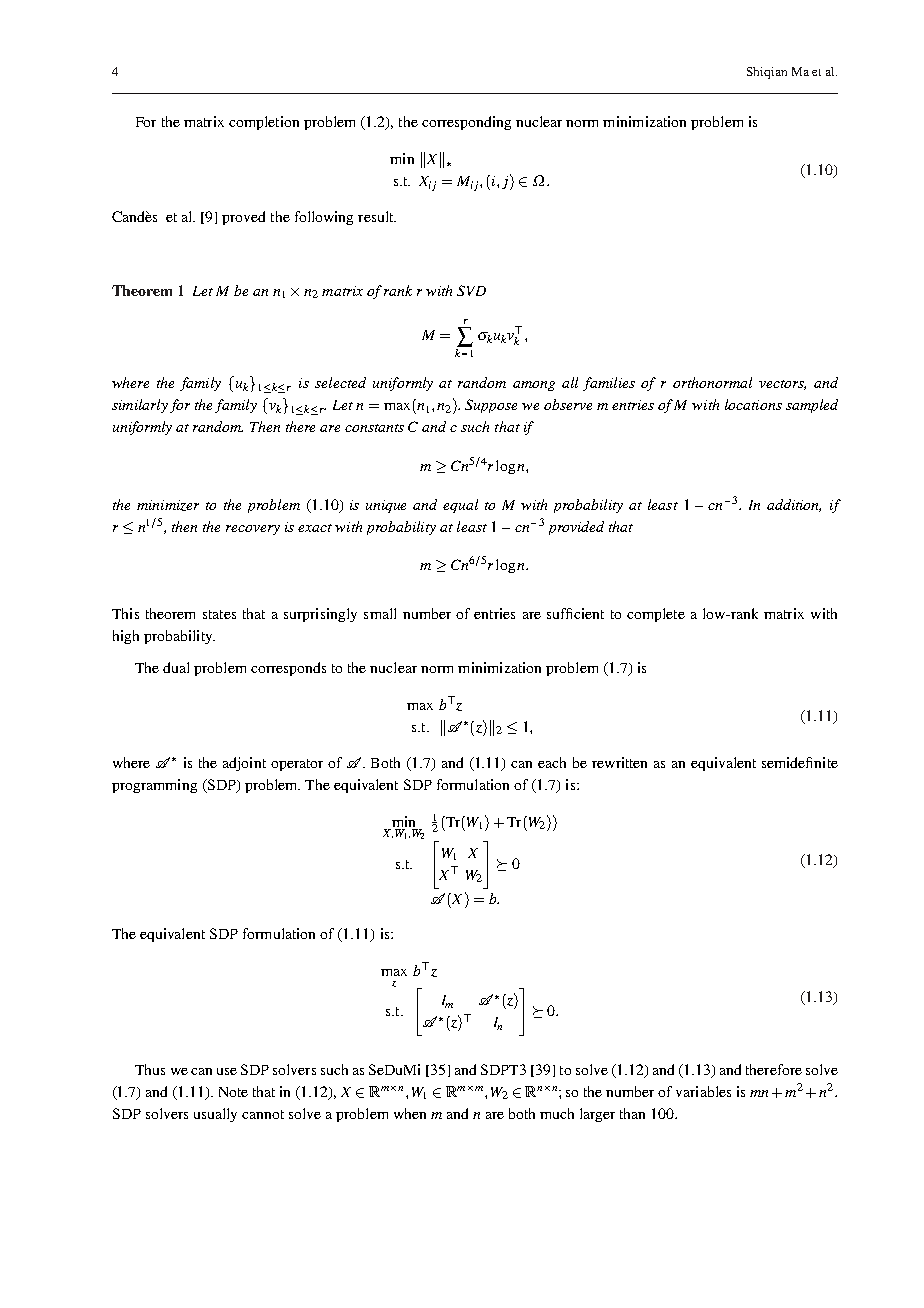 The height and width of the image is (1308, 924). Describe the element at coordinates (227, 1071) in the image. I see `use` at that location.
